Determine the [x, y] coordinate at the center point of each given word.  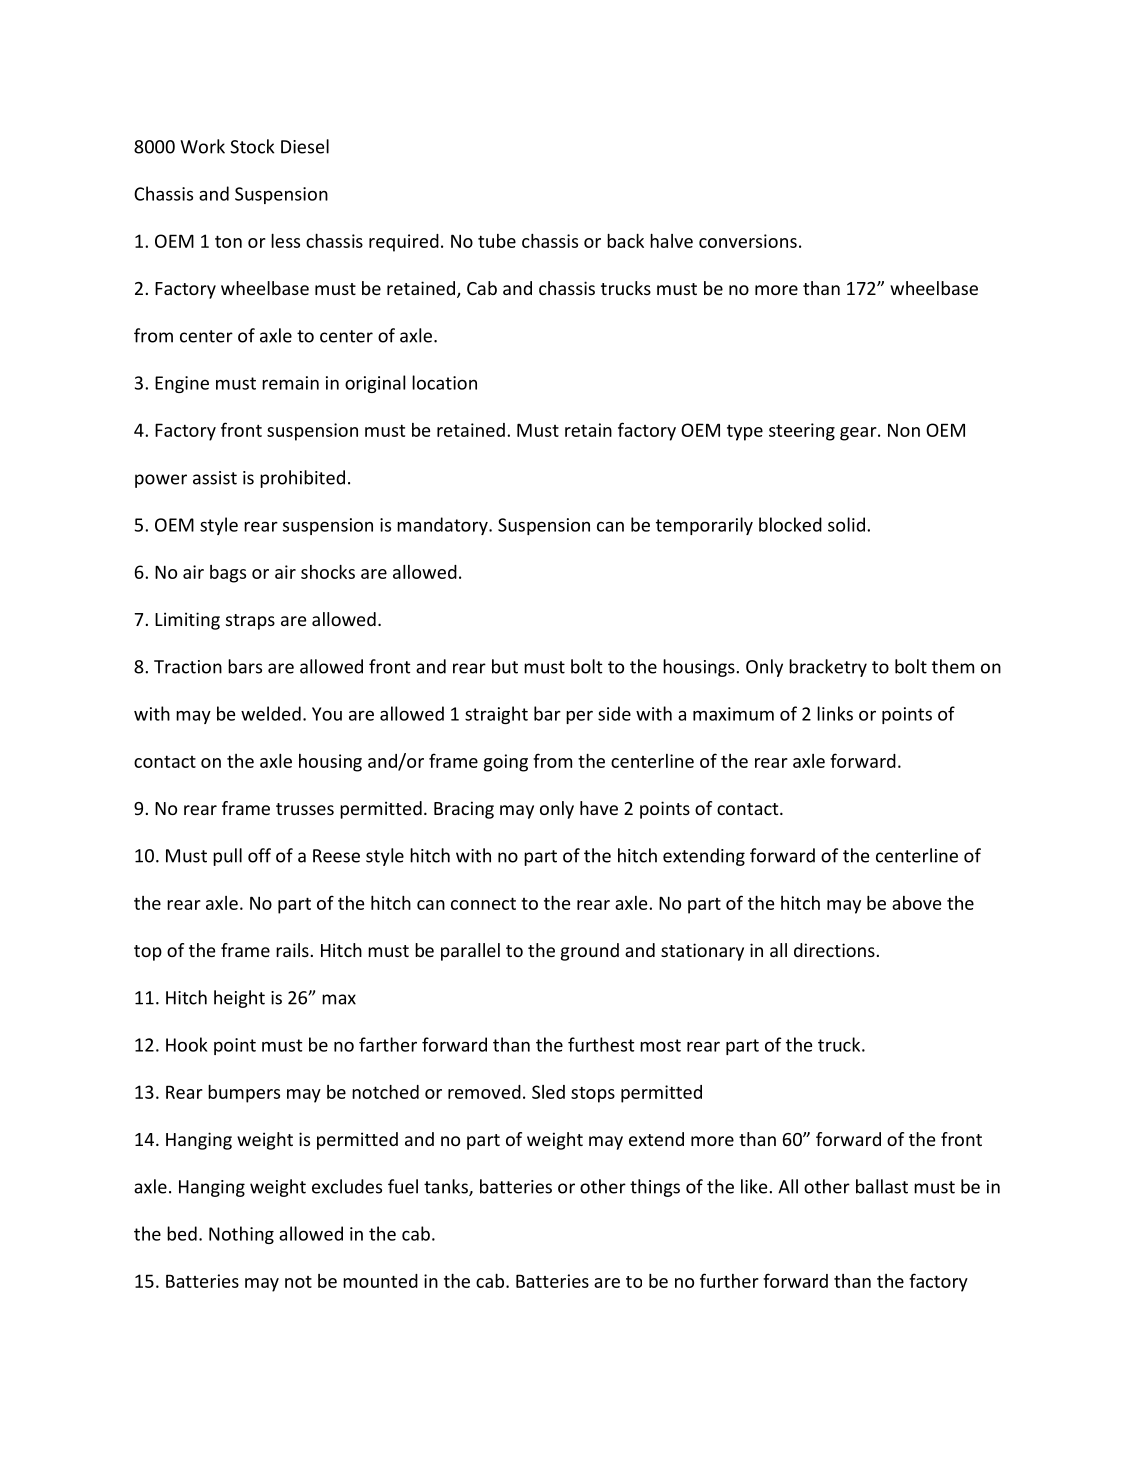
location [444, 382]
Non [904, 430]
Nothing [241, 1235]
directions [834, 950]
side [614, 713]
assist [215, 478]
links [835, 713]
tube [497, 241]
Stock [252, 146]
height [239, 999]
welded [271, 713]
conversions [748, 241]
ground [590, 952]
